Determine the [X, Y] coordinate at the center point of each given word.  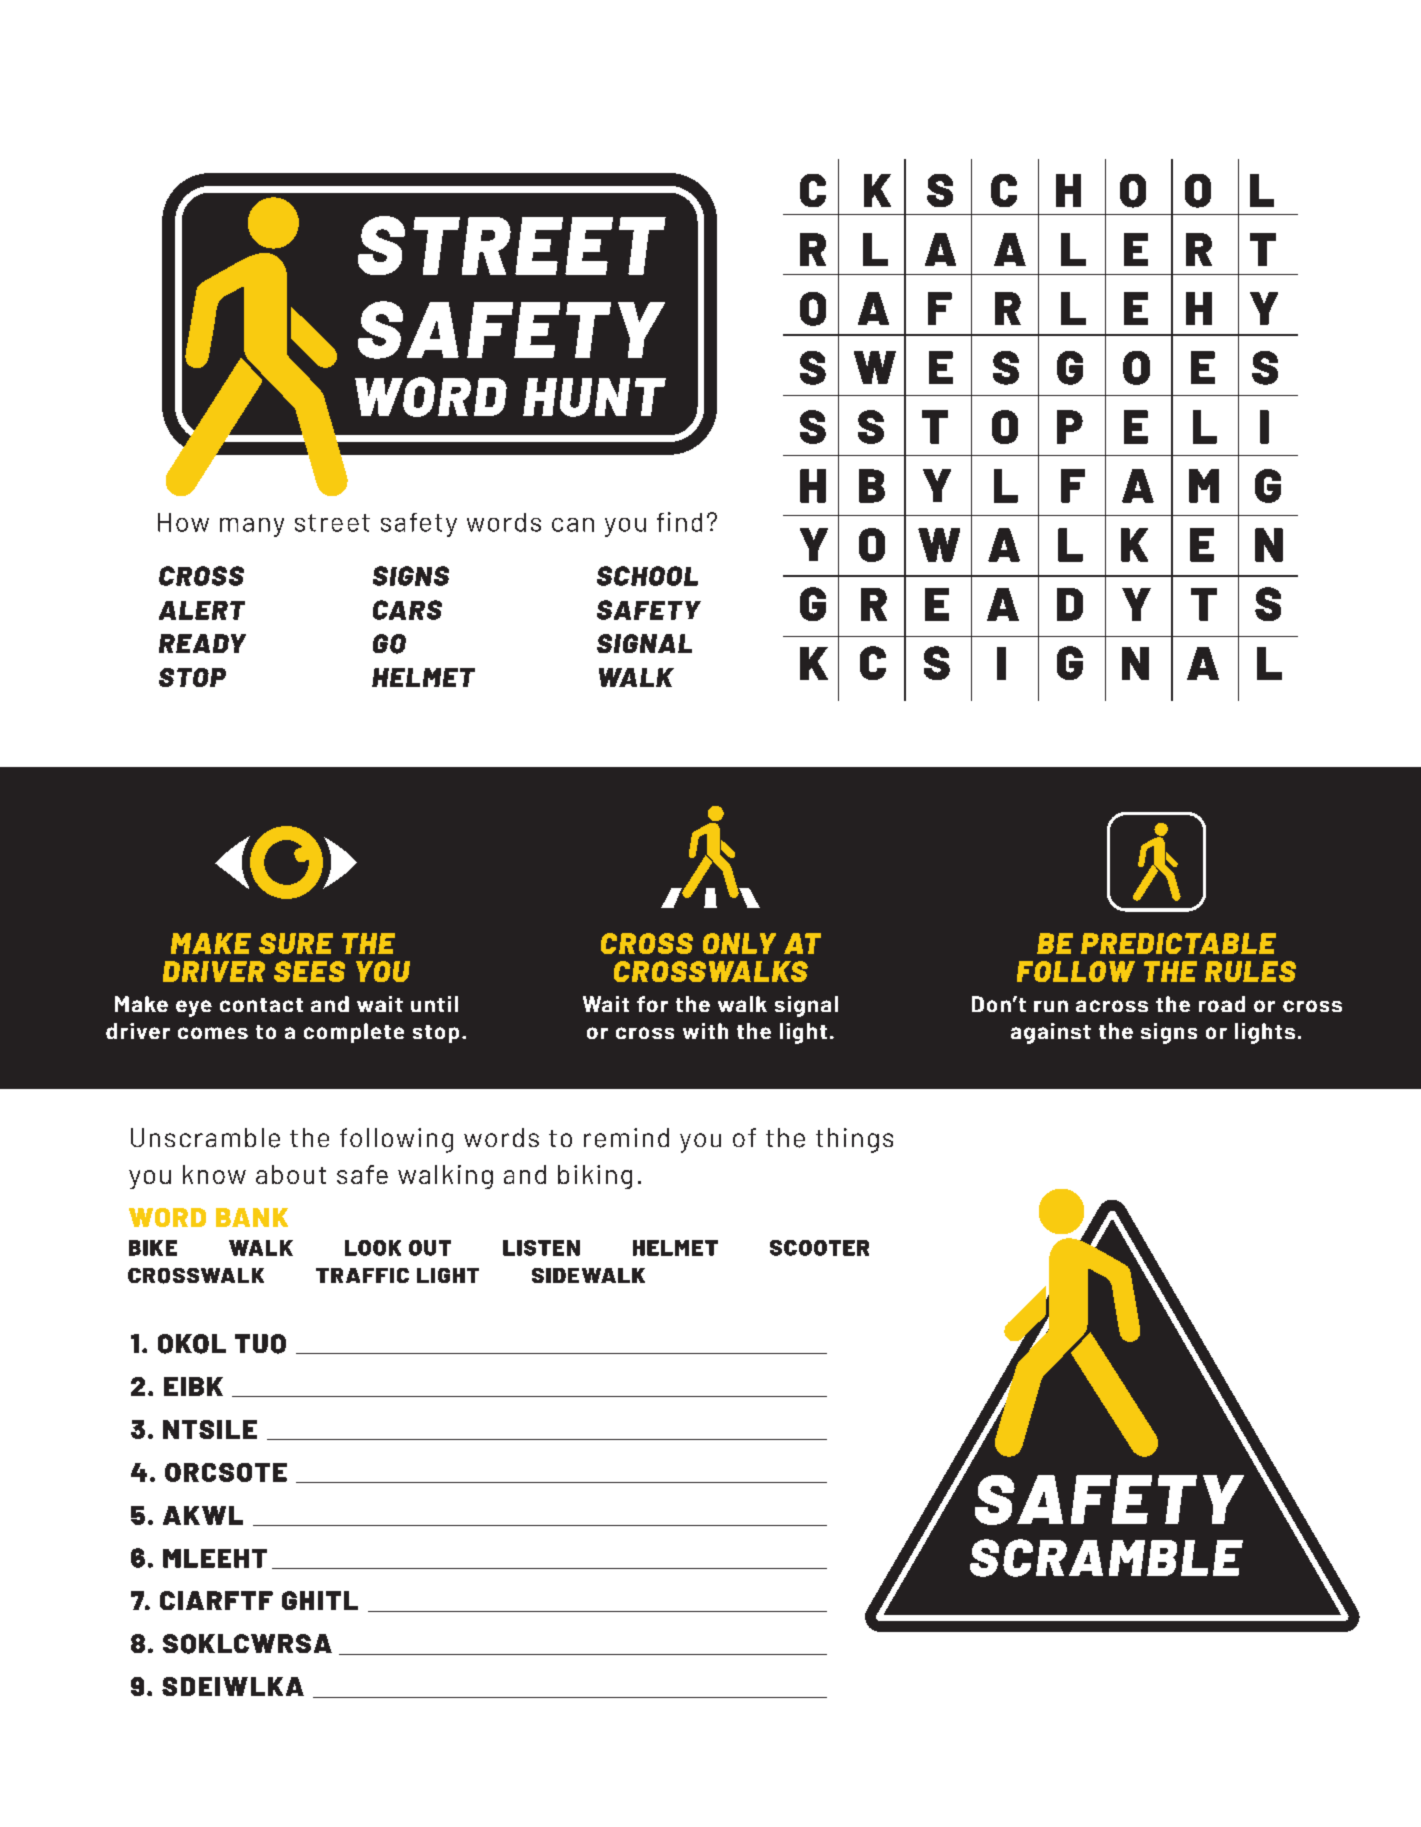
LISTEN [541, 1248]
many [252, 527]
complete [354, 1033]
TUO [260, 1344]
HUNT [594, 397]
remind [626, 1138]
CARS [407, 610]
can [573, 525]
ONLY [739, 943]
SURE [296, 943]
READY [202, 643]
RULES [1250, 971]
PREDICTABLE [1178, 943]
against [1051, 1033]
